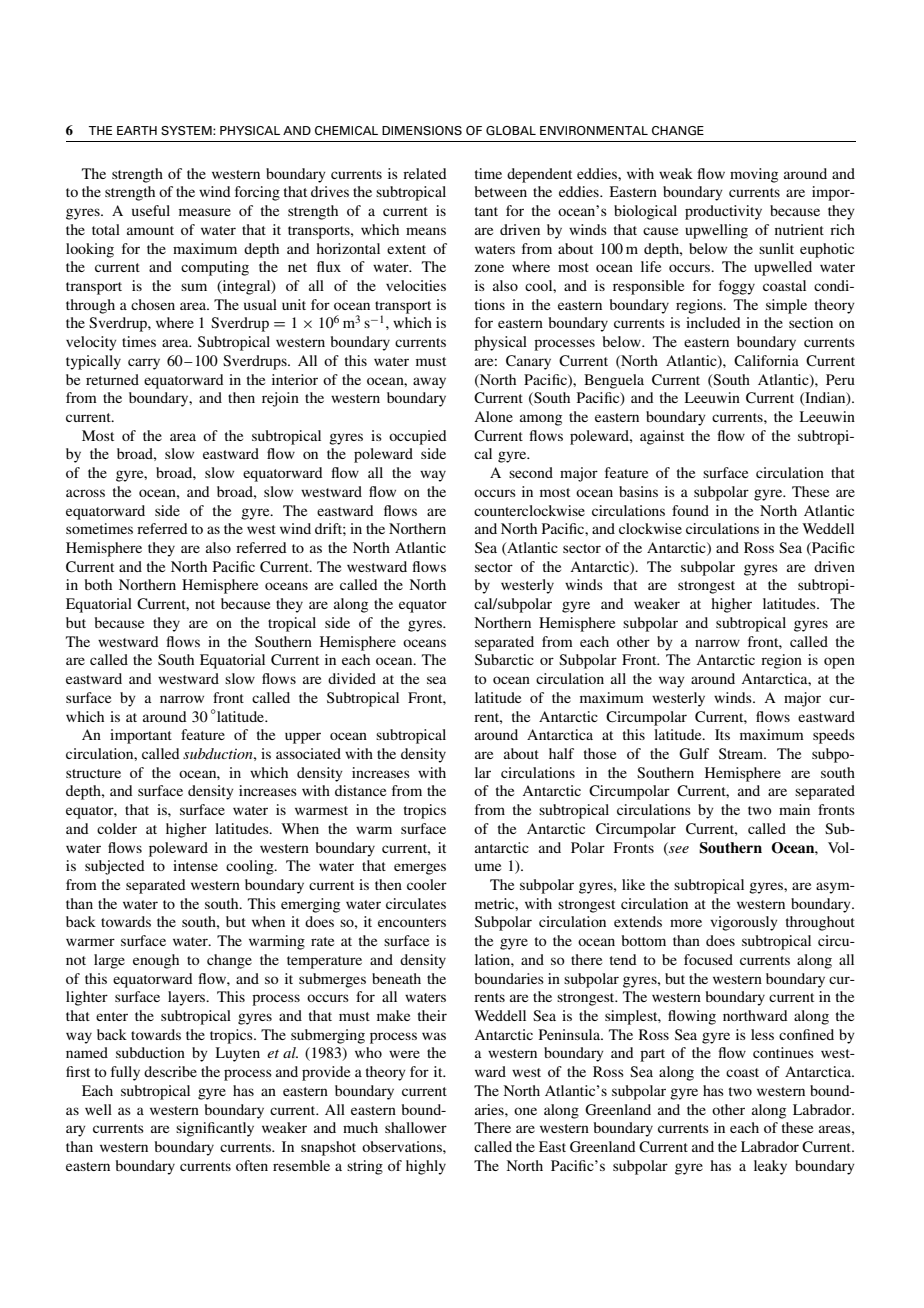 This screenshot has height=1308, width=924. What do you see at coordinates (742, 754) in the screenshot?
I see `Stream` at bounding box center [742, 754].
